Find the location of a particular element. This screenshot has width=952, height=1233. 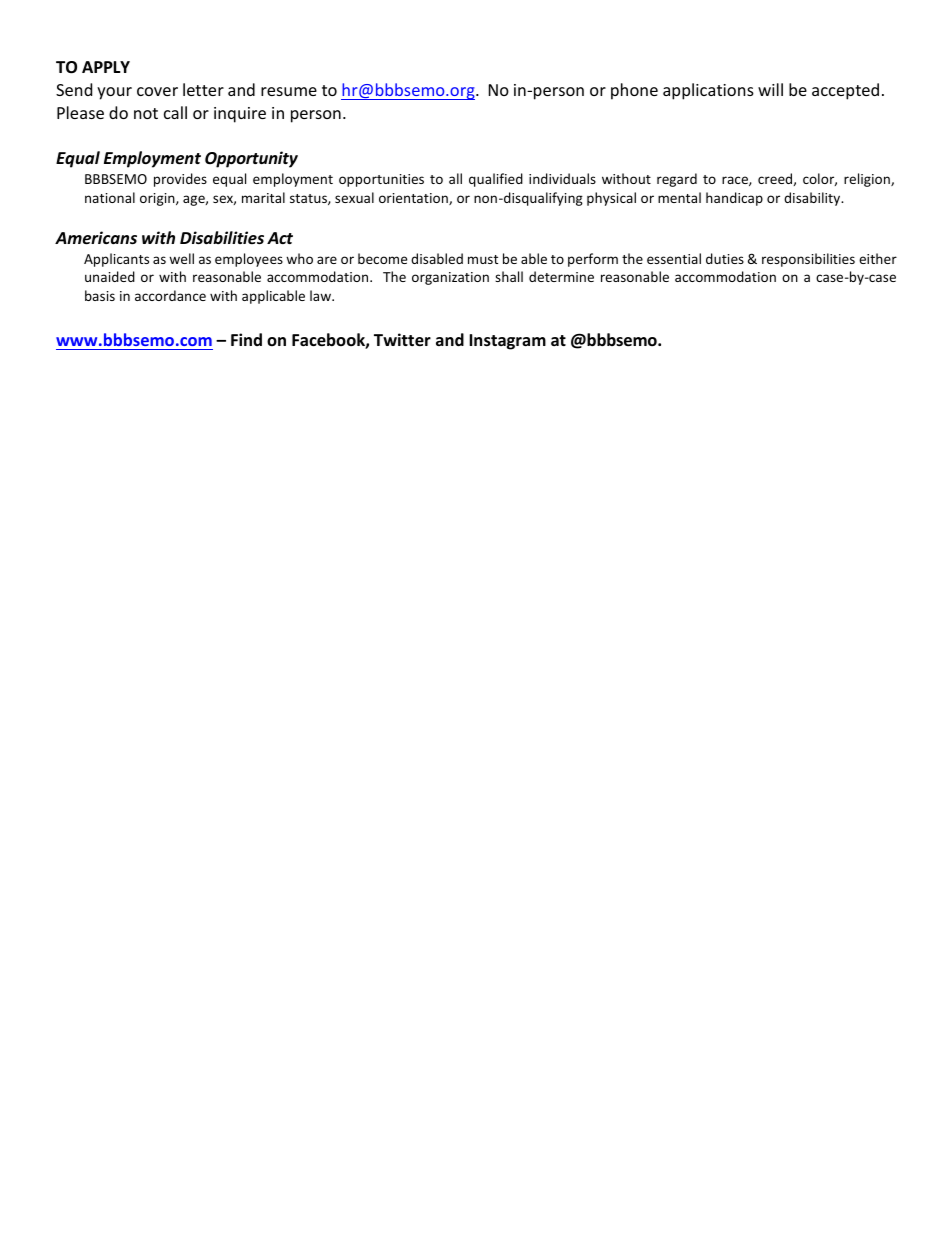

phone is located at coordinates (634, 91).
